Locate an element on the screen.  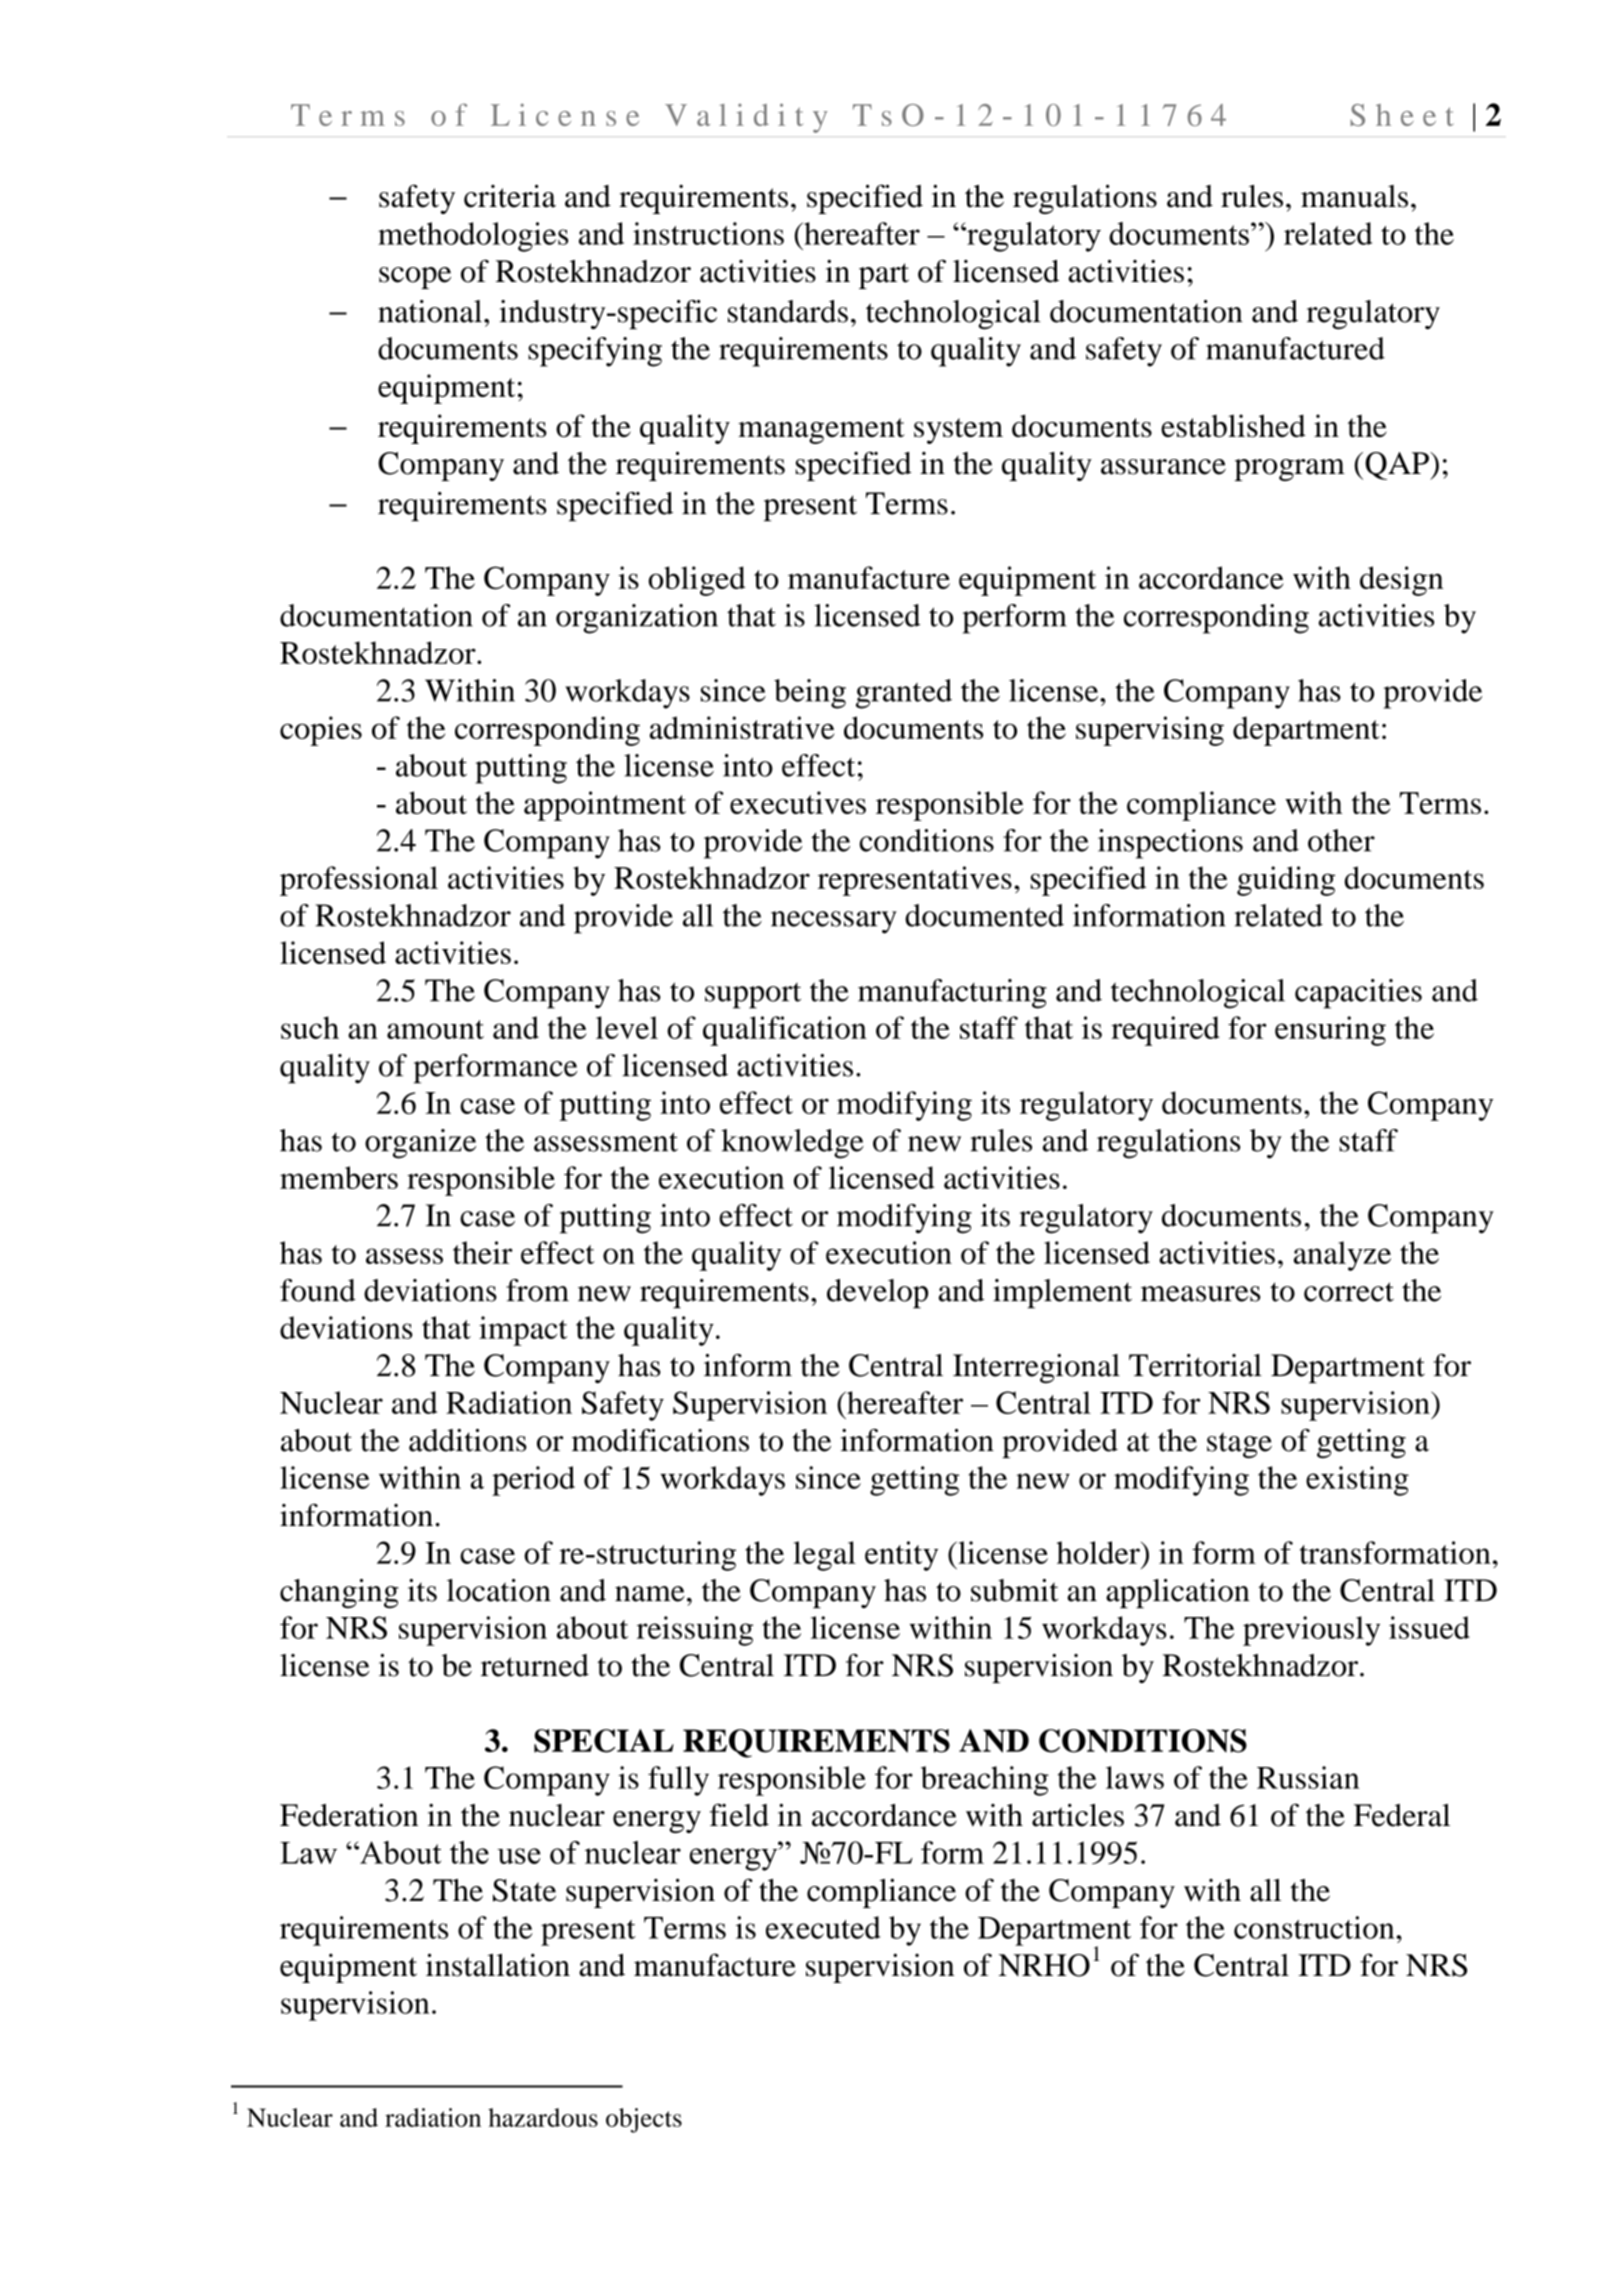
granted is located at coordinates (904, 694).
